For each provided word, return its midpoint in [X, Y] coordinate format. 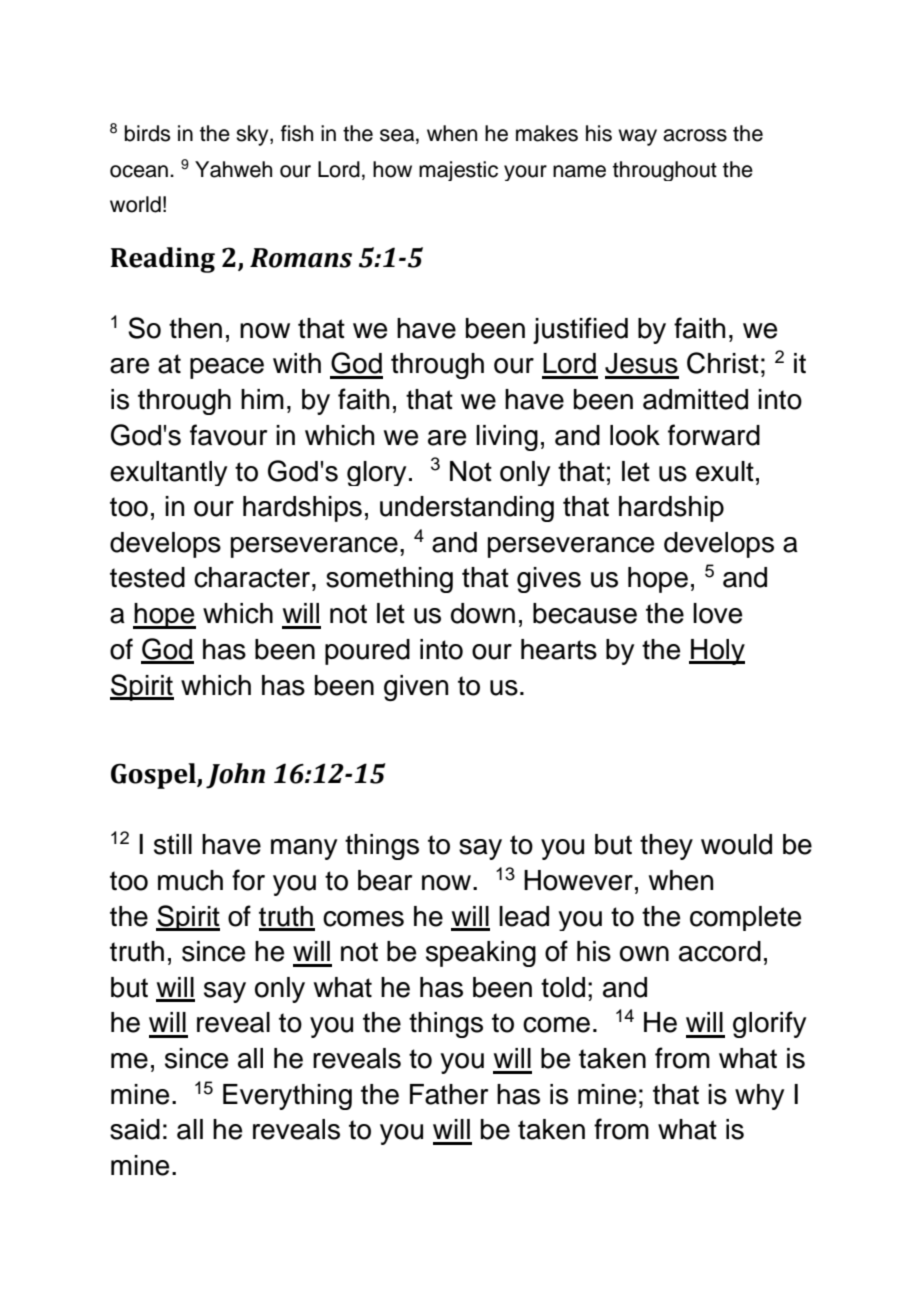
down [483, 613]
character [253, 577]
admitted [695, 399]
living [507, 438]
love [717, 613]
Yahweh [233, 169]
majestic [458, 171]
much [190, 880]
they [666, 847]
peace [227, 368]
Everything [287, 1097]
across [695, 135]
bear [385, 880]
